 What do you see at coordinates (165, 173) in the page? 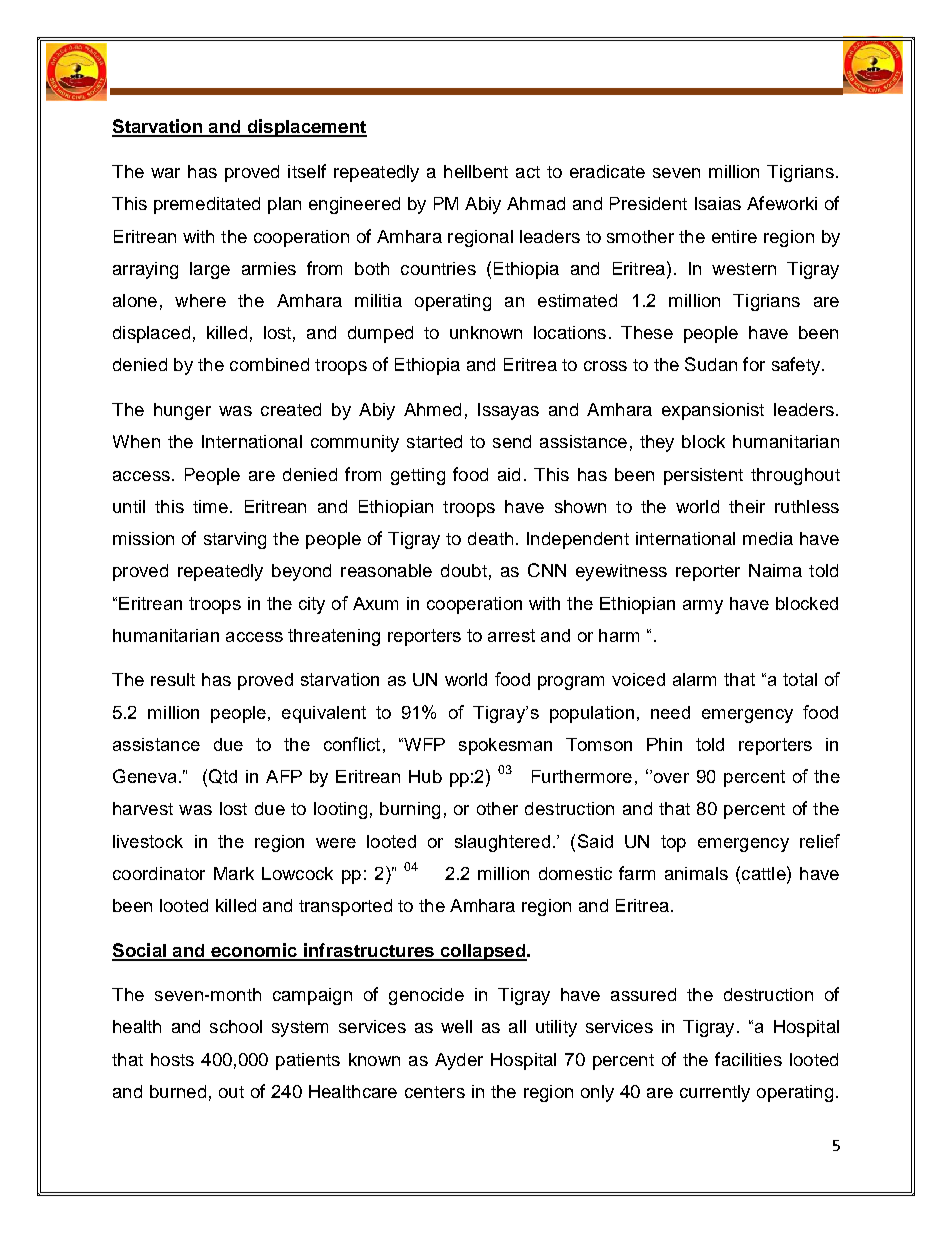
I see `war` at bounding box center [165, 173].
